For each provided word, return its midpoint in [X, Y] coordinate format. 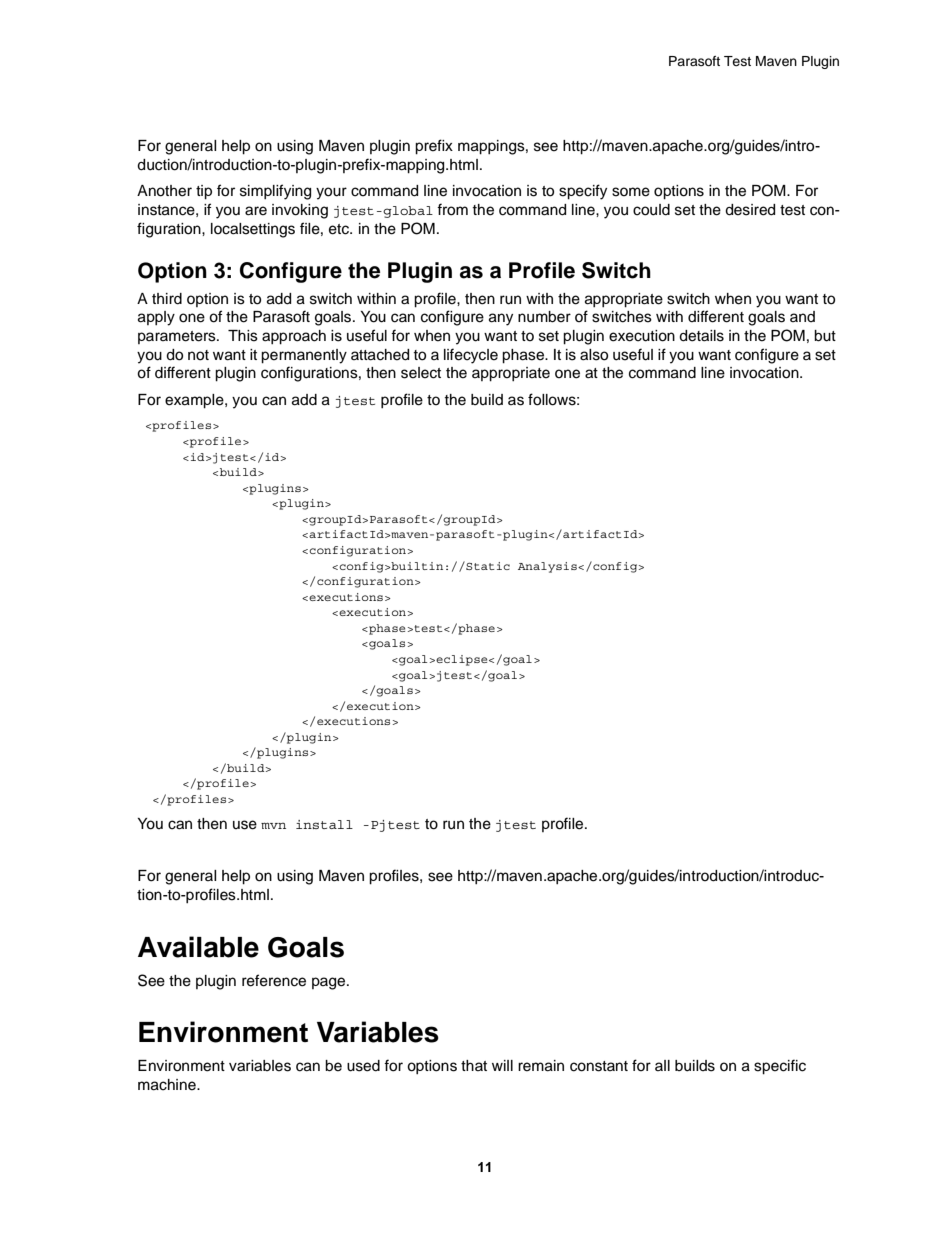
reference [274, 980]
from [452, 209]
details [701, 336]
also [594, 355]
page [330, 983]
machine [168, 1085]
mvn [273, 825]
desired [750, 210]
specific [780, 1067]
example [195, 401]
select [421, 373]
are [256, 211]
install [324, 824]
